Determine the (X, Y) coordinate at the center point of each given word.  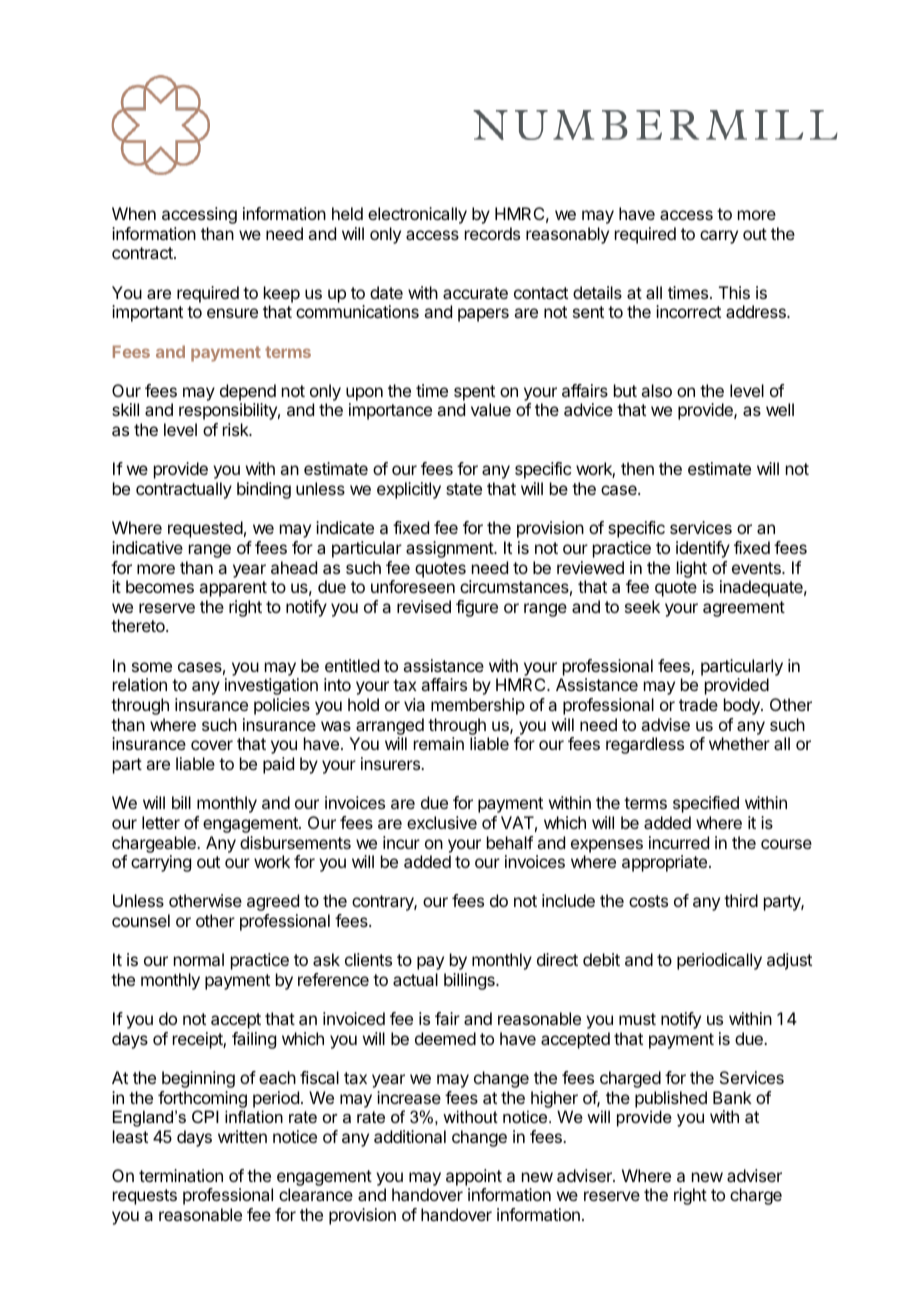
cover (212, 745)
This (734, 292)
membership (478, 706)
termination (181, 1175)
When (134, 213)
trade (698, 704)
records (492, 233)
